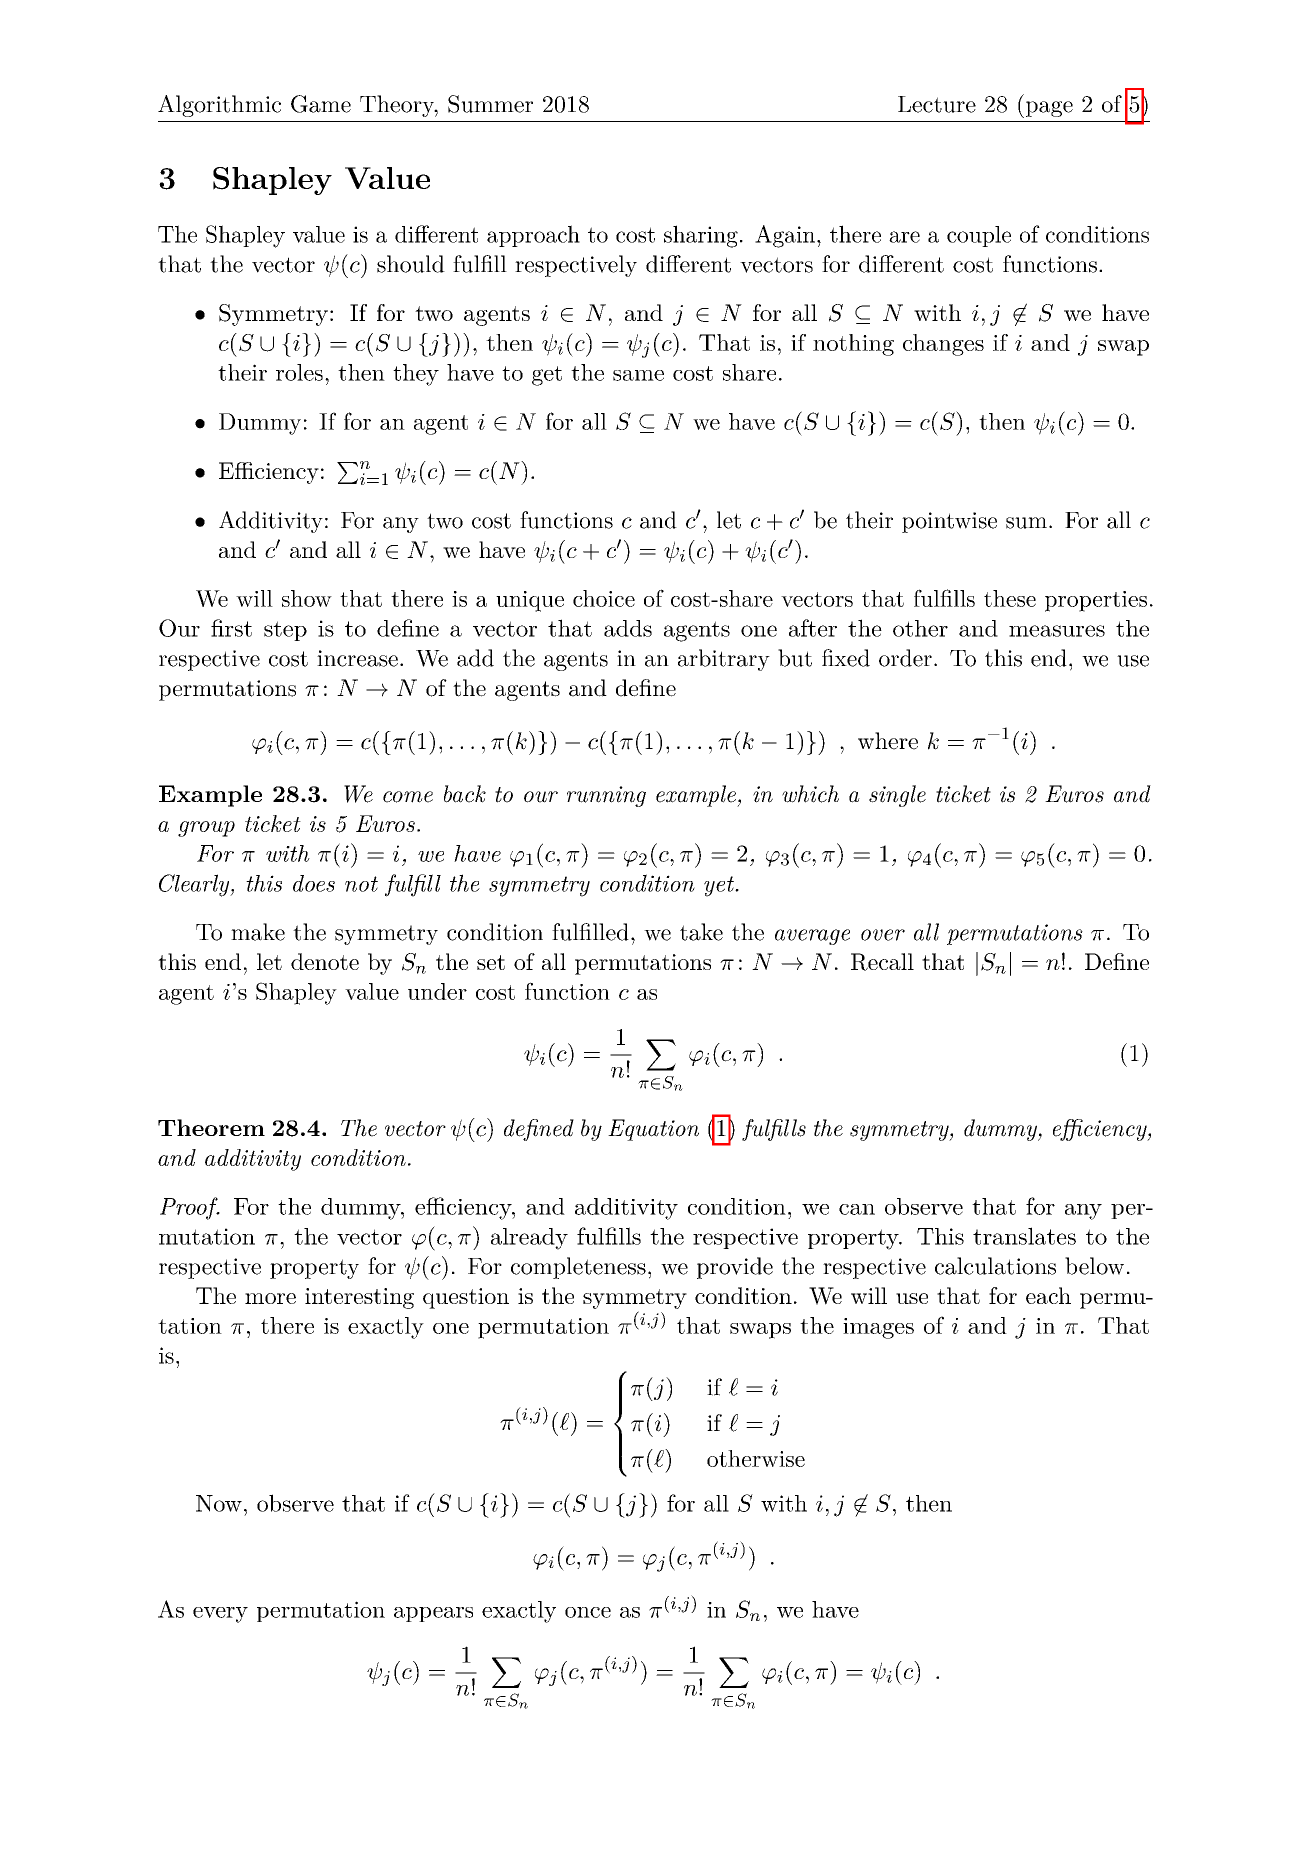 Image resolution: width=1308 pixels, height=1850 pixels. Describe the element at coordinates (937, 104) in the screenshot. I see `Lecture` at that location.
